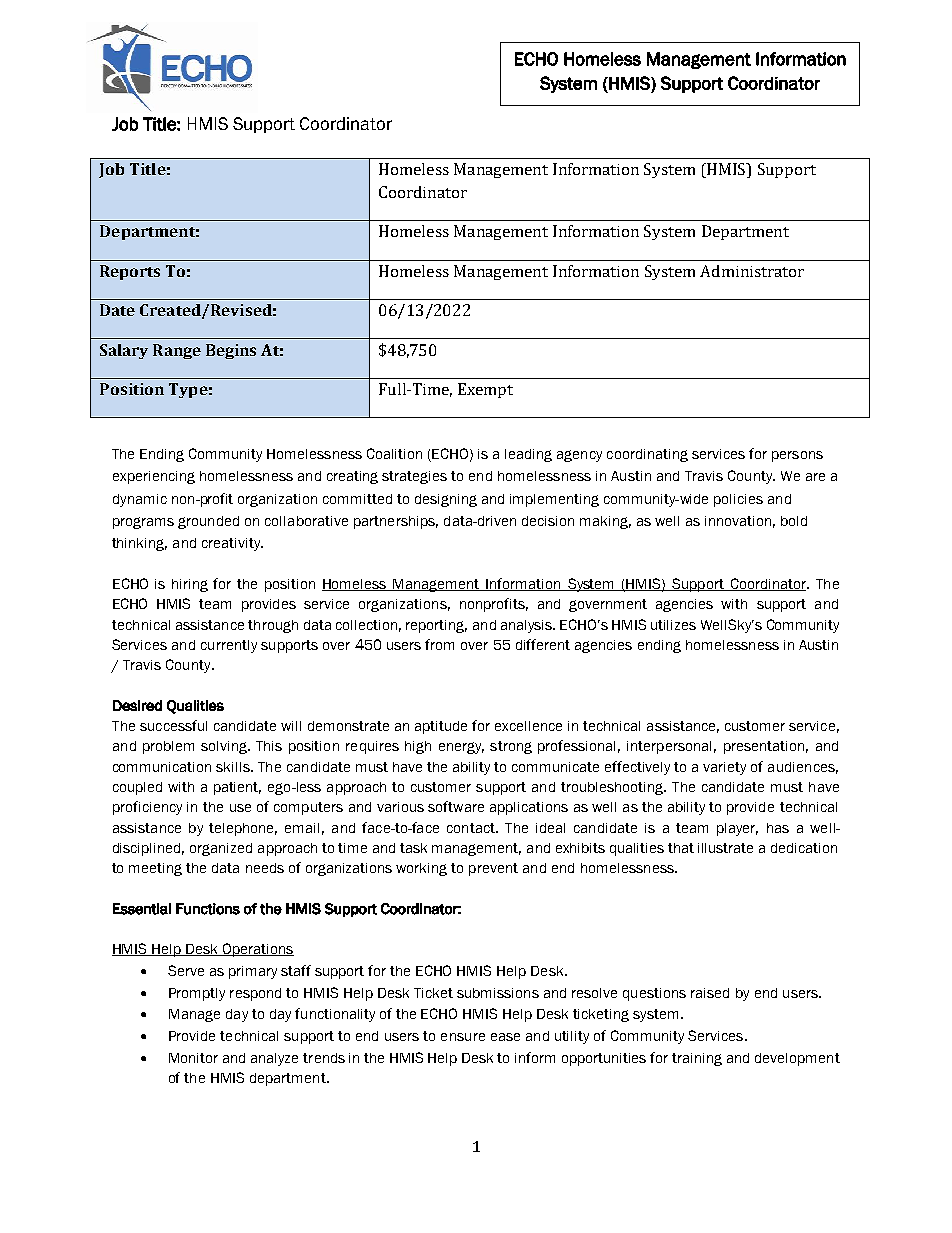 The width and height of the image is (952, 1233). What do you see at coordinates (193, 1058) in the image?
I see `Monitor` at bounding box center [193, 1058].
